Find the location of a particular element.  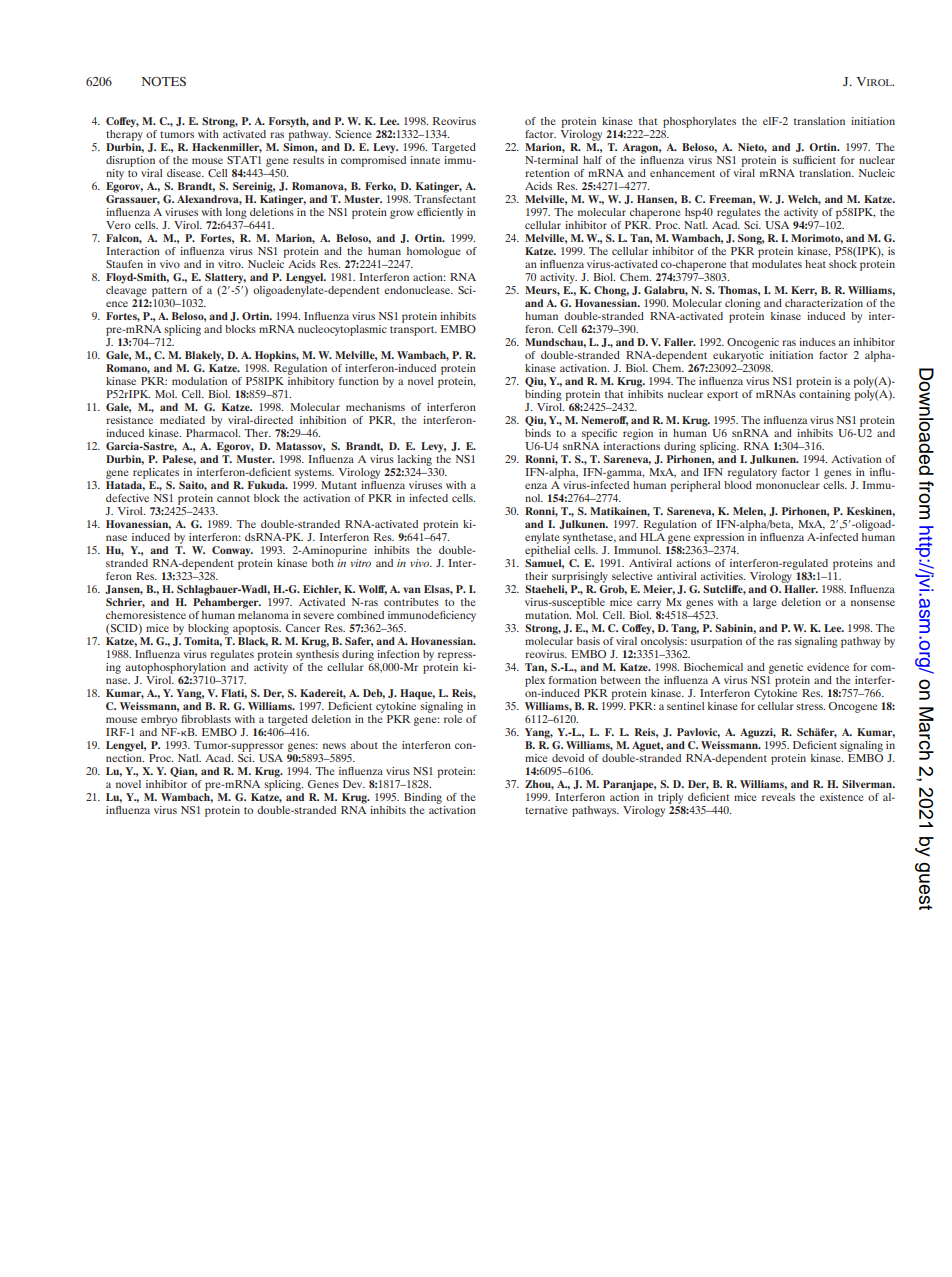

expression is located at coordinates (719, 538).
